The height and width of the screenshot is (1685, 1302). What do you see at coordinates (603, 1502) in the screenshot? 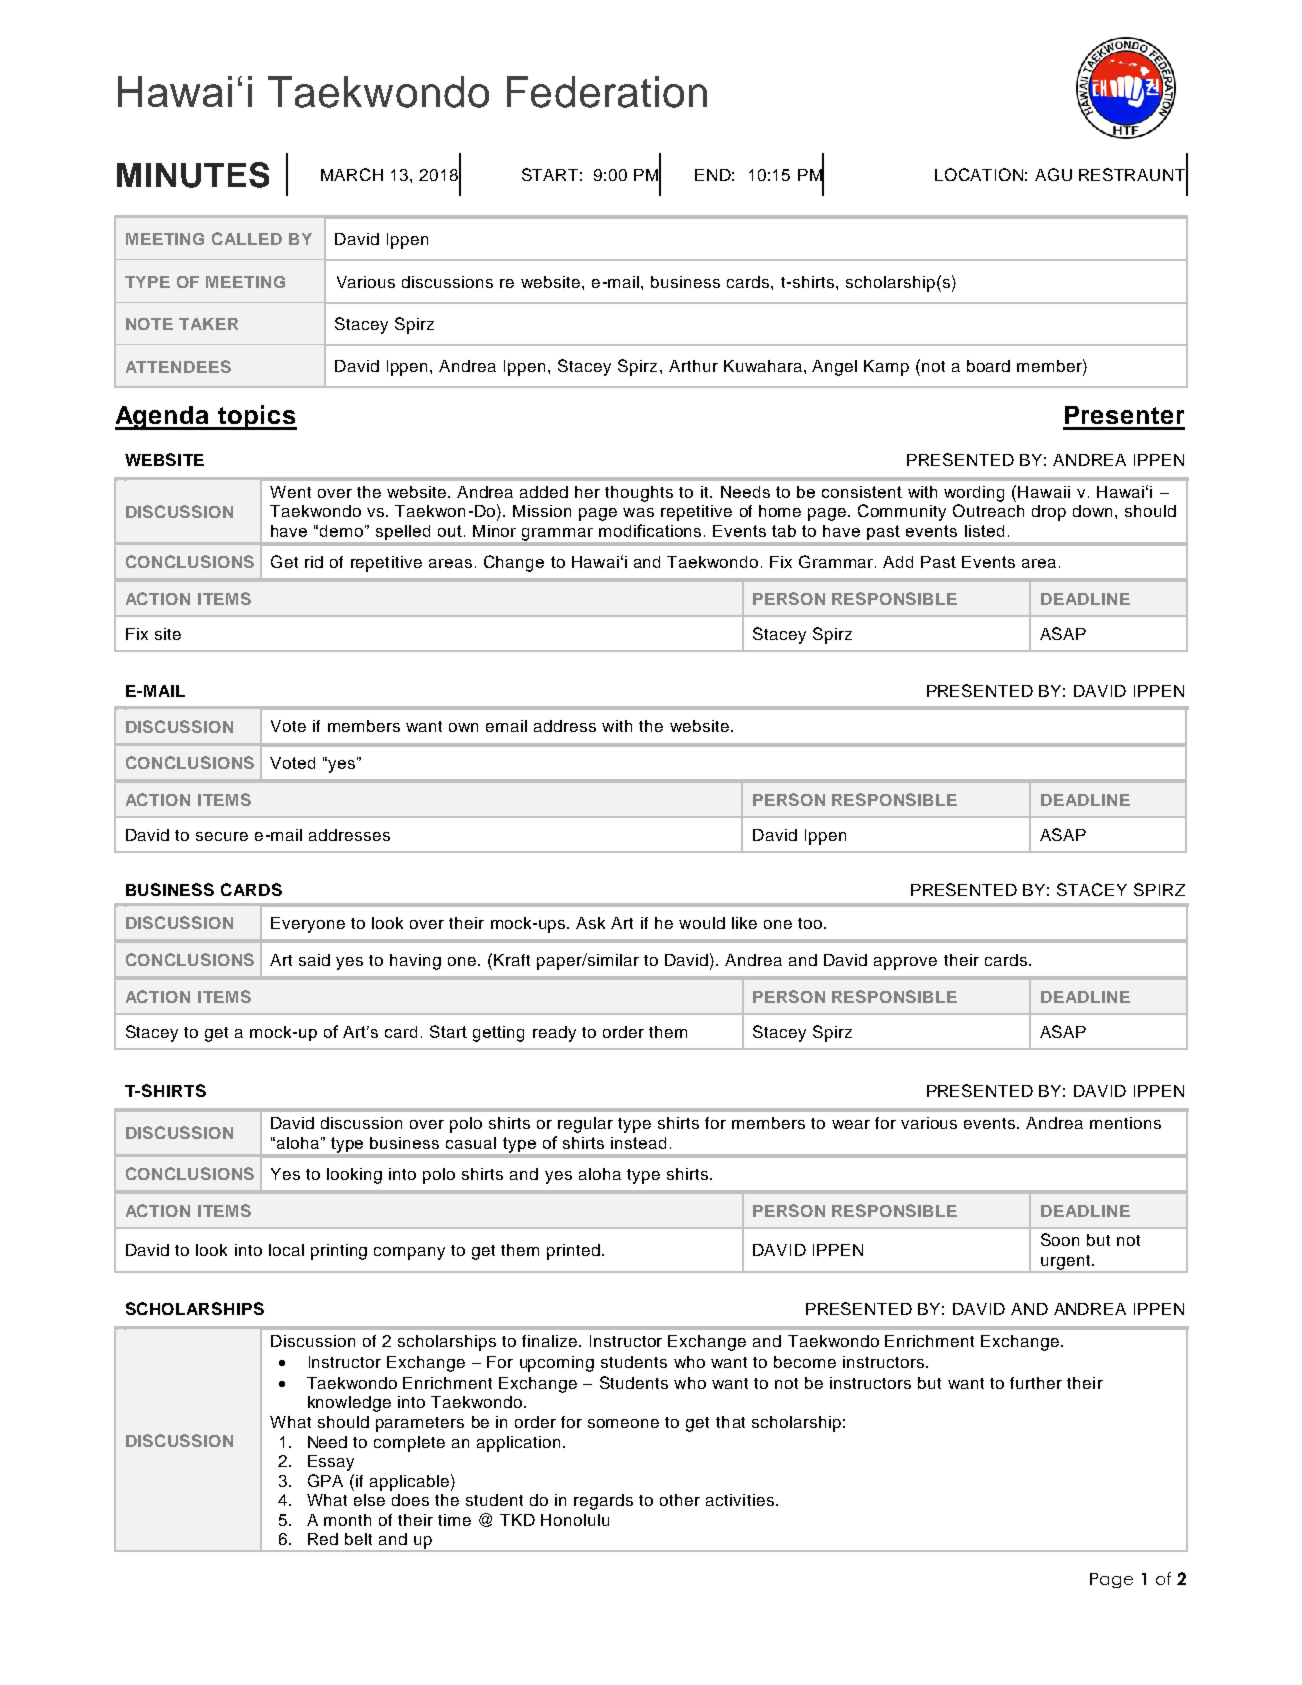
I see `regards` at bounding box center [603, 1502].
